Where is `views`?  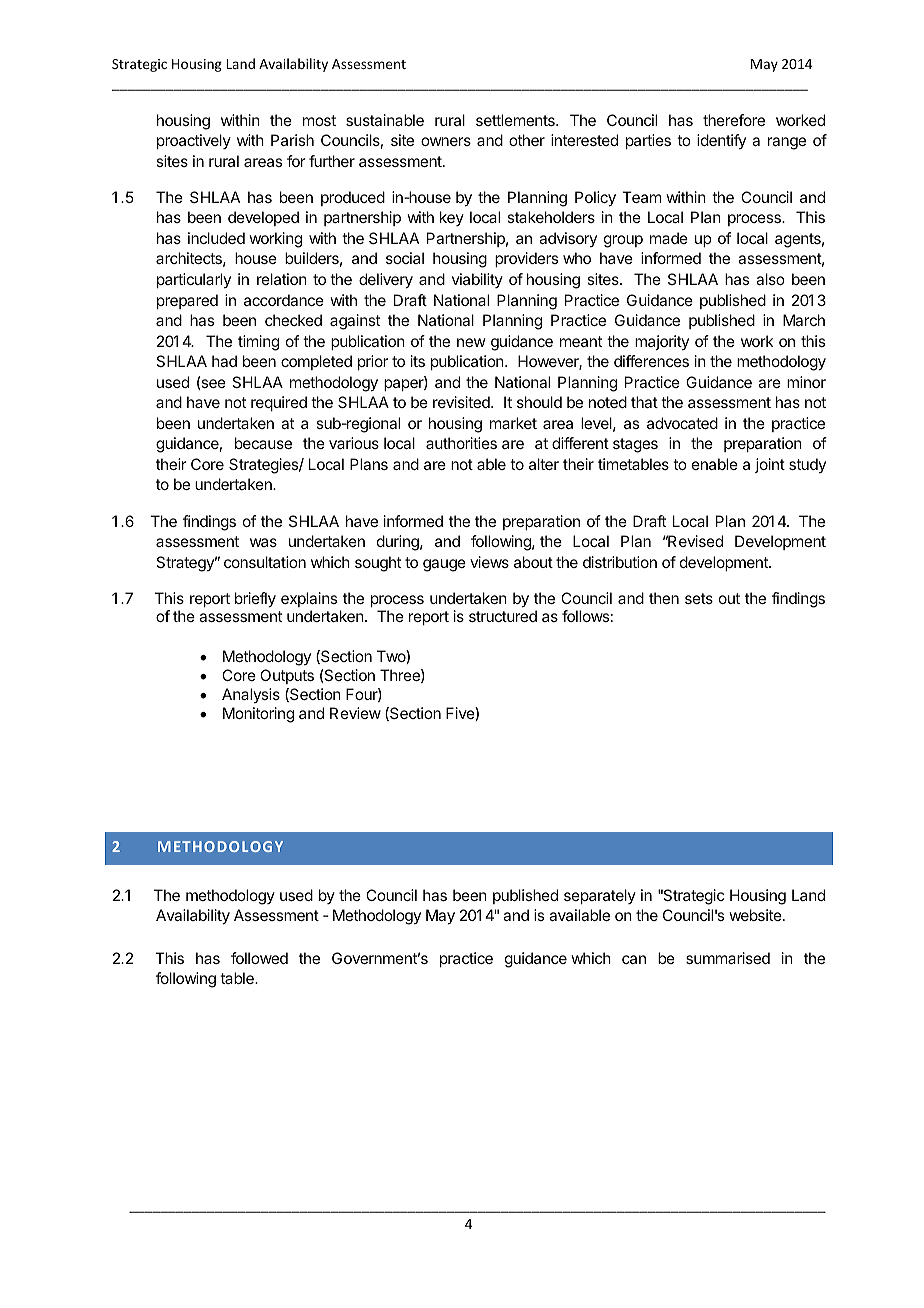
views is located at coordinates (489, 562).
